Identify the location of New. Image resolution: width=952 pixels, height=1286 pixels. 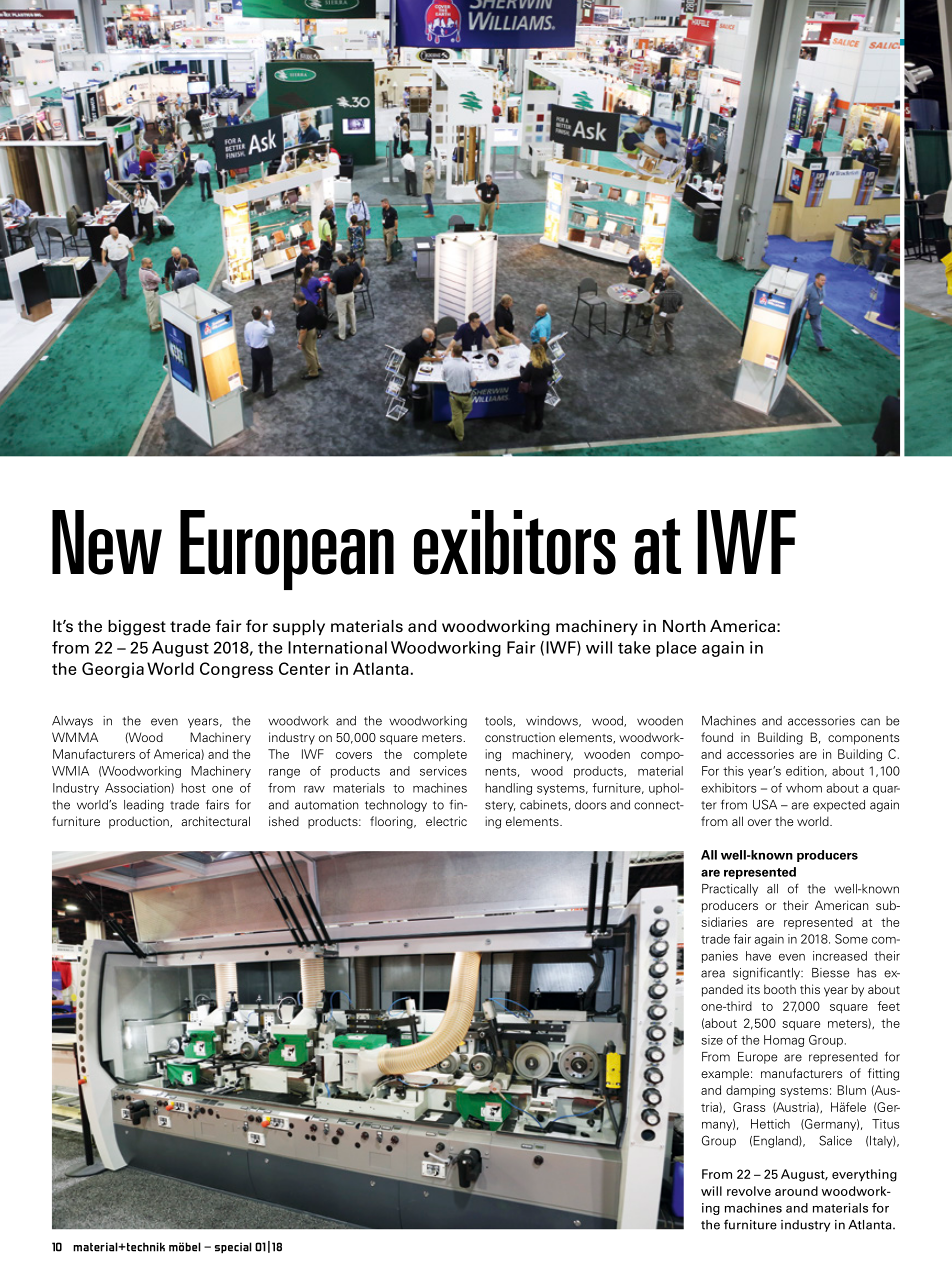
(107, 542).
